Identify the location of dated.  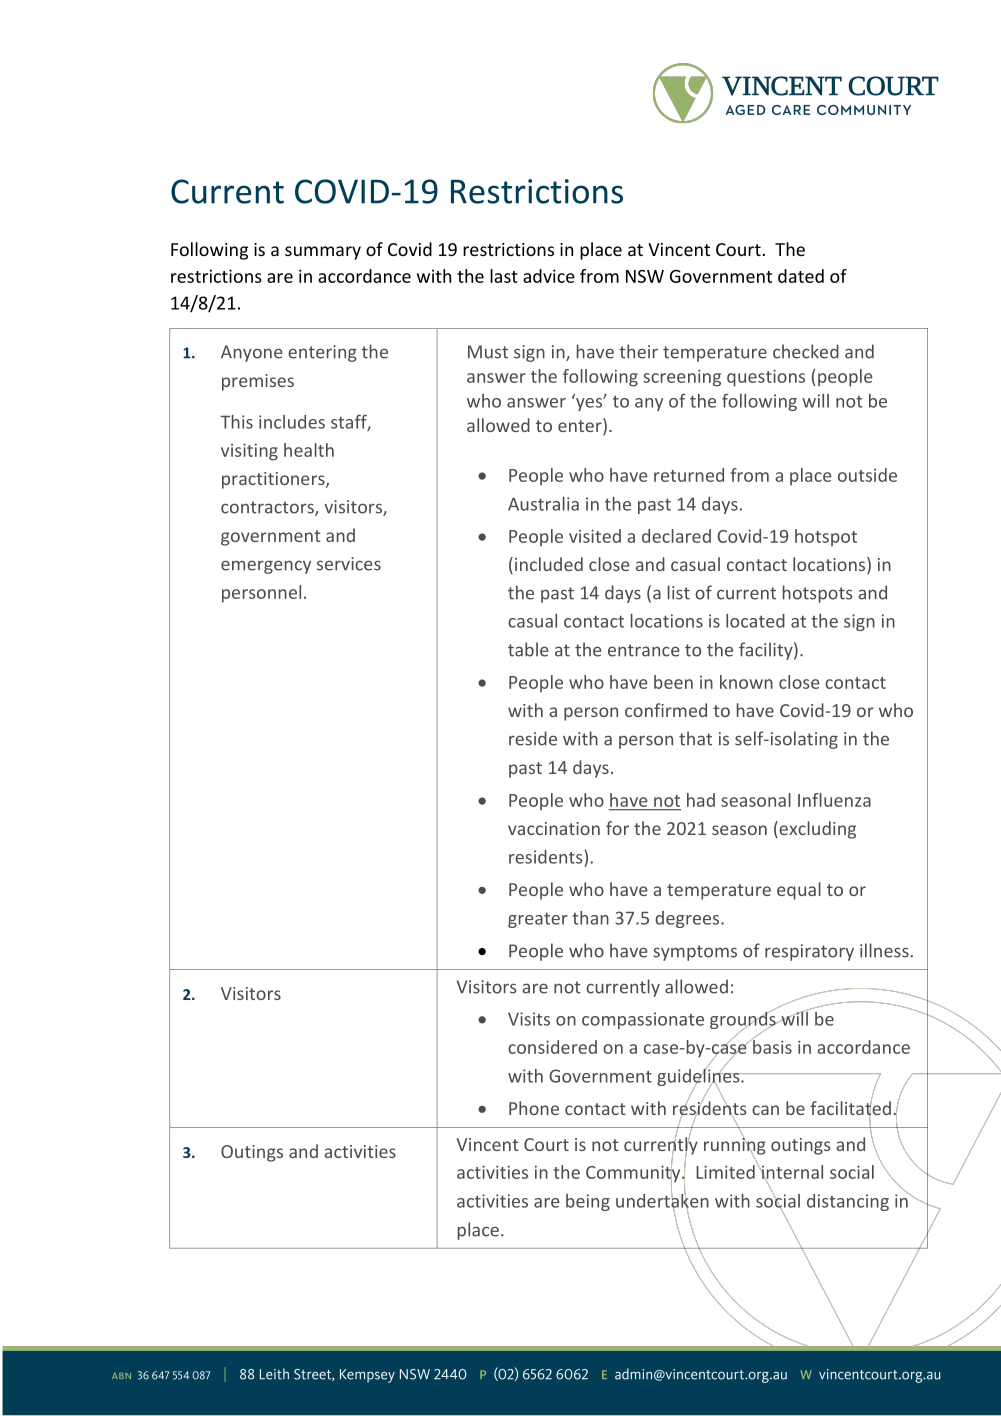
(801, 276).
